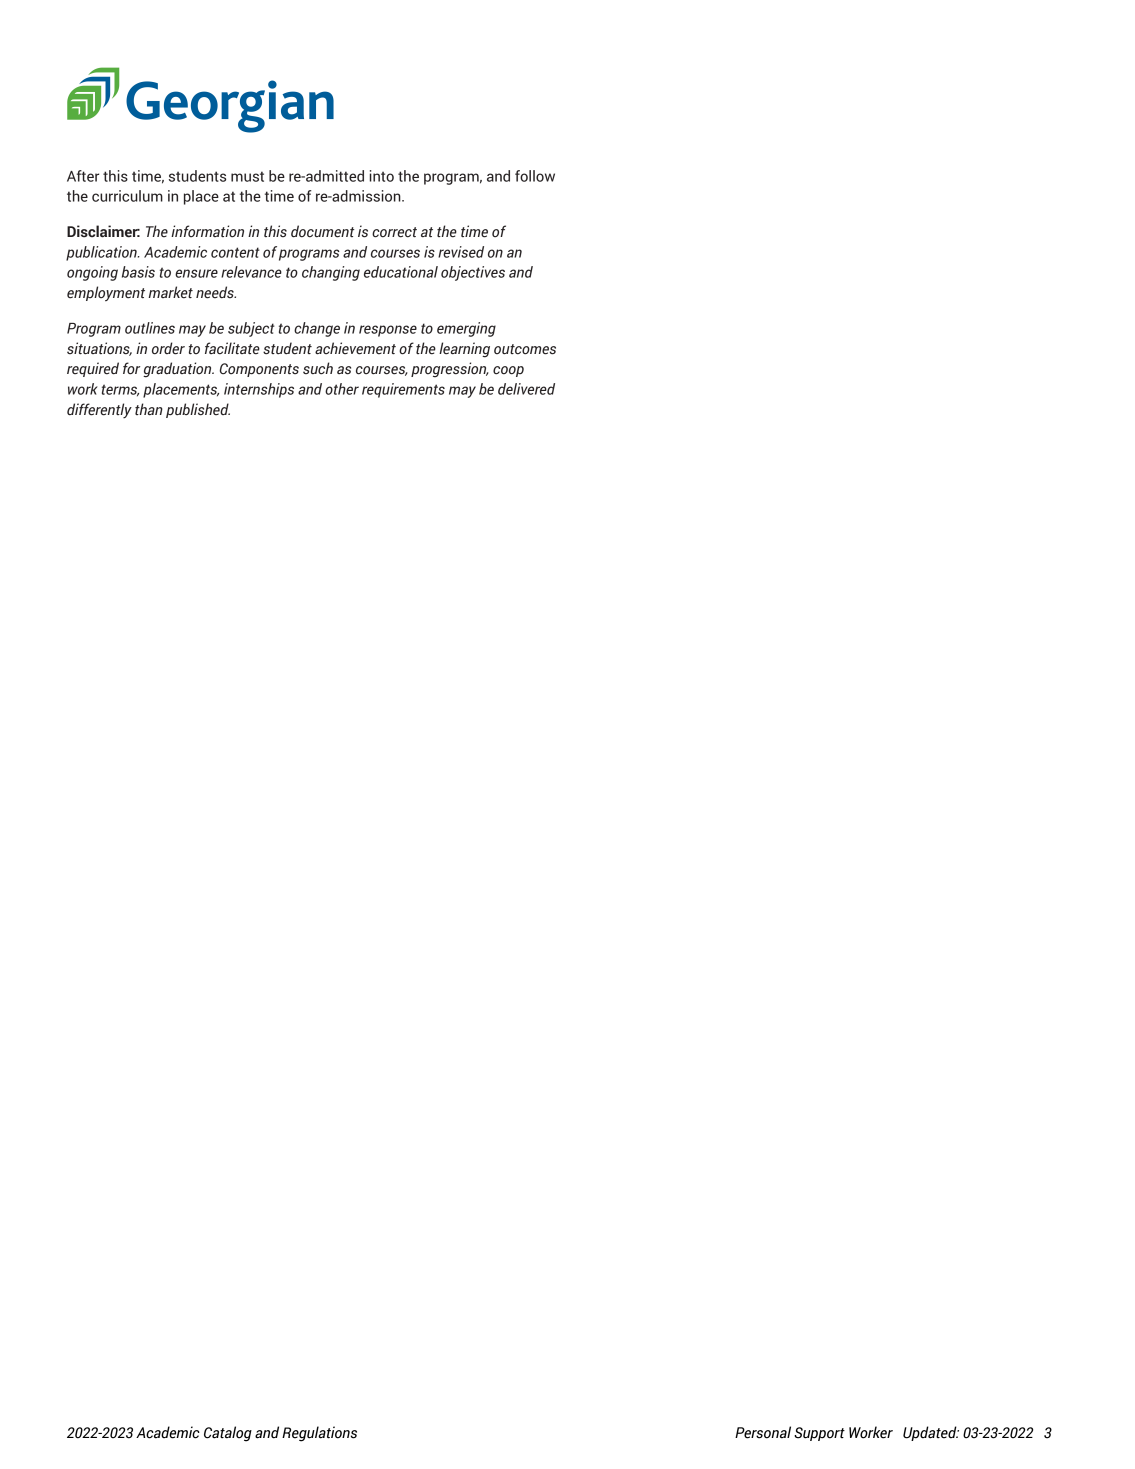  What do you see at coordinates (508, 371) in the screenshot?
I see `coop` at bounding box center [508, 371].
